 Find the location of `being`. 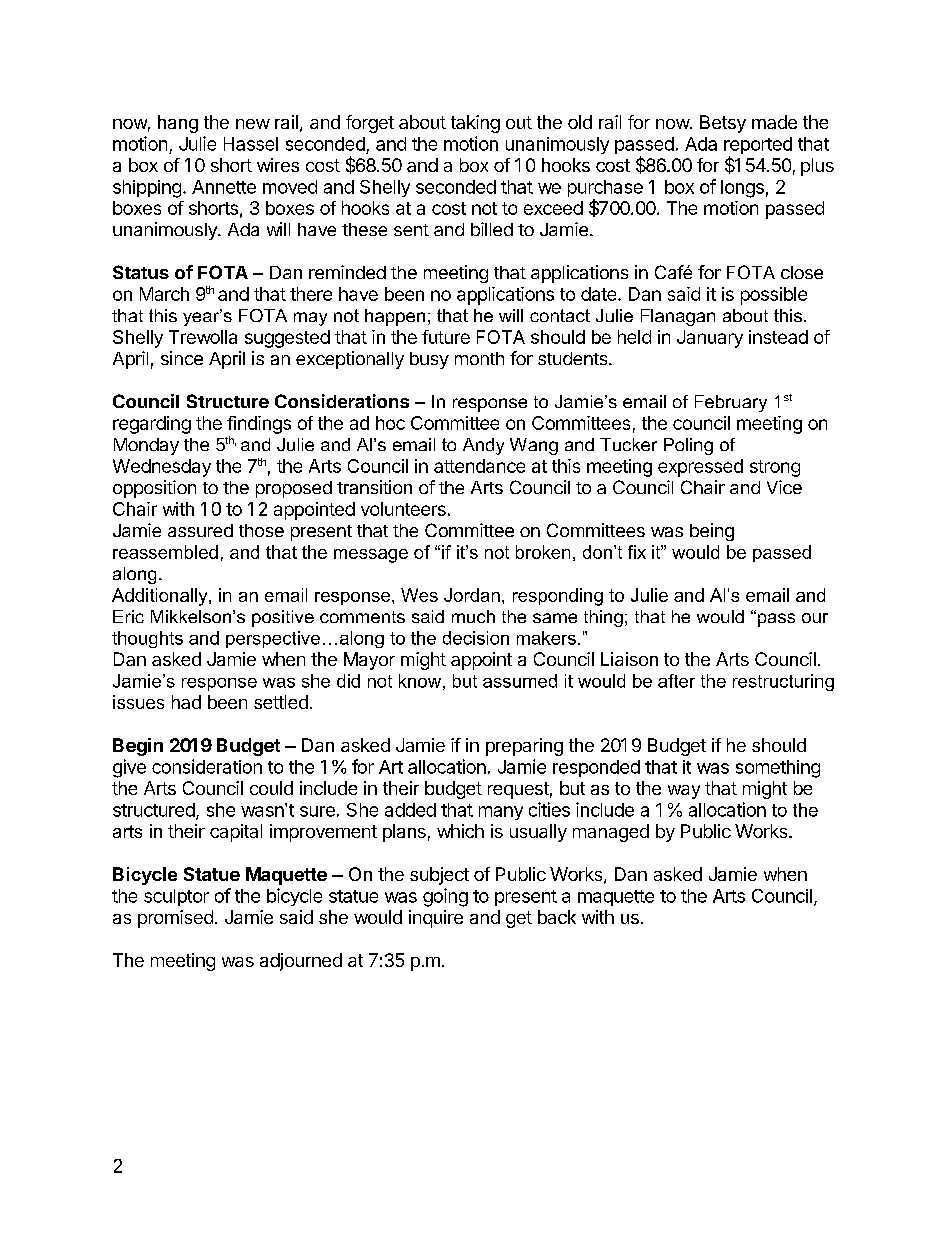

being is located at coordinates (712, 532).
